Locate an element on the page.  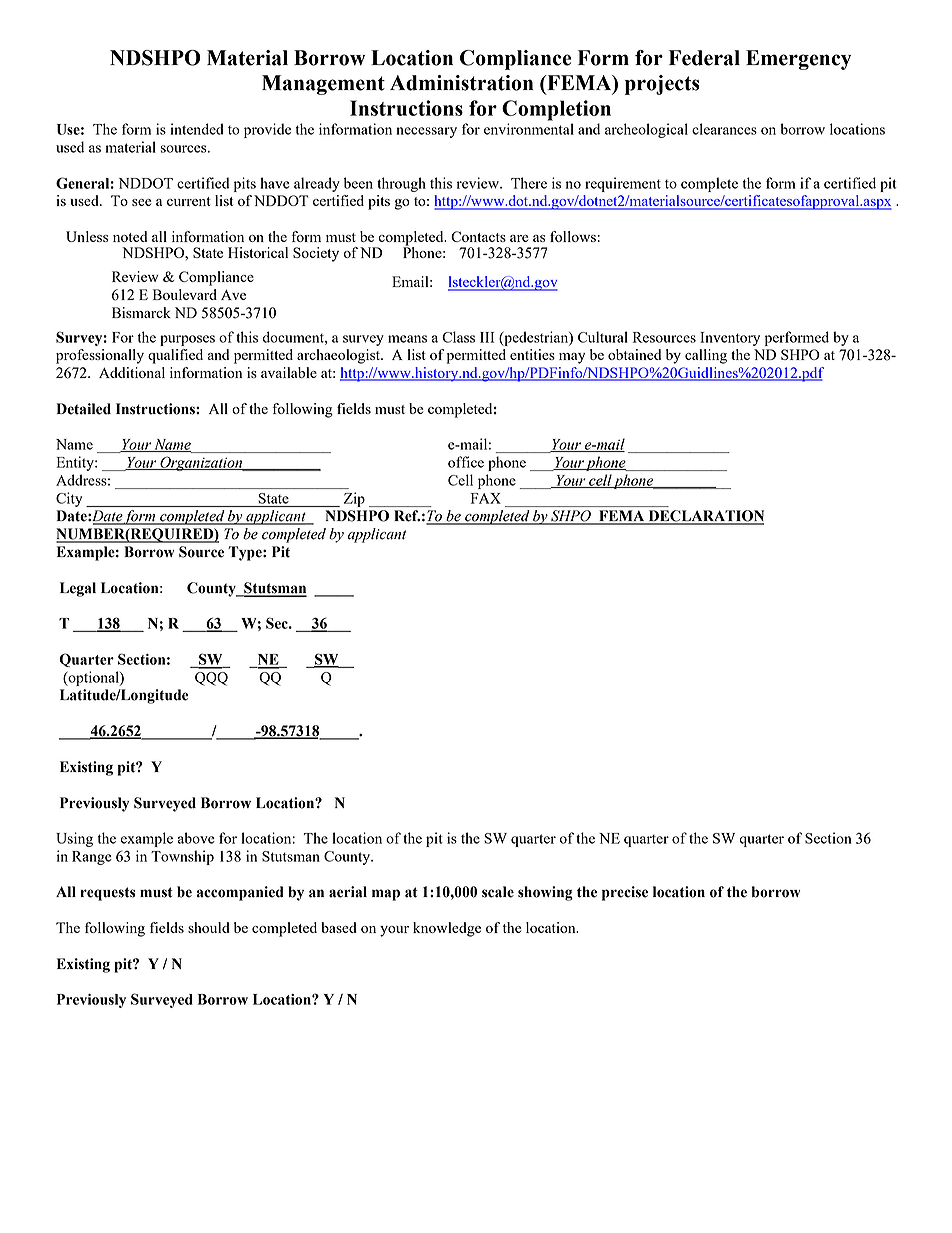
Administration is located at coordinates (462, 83).
